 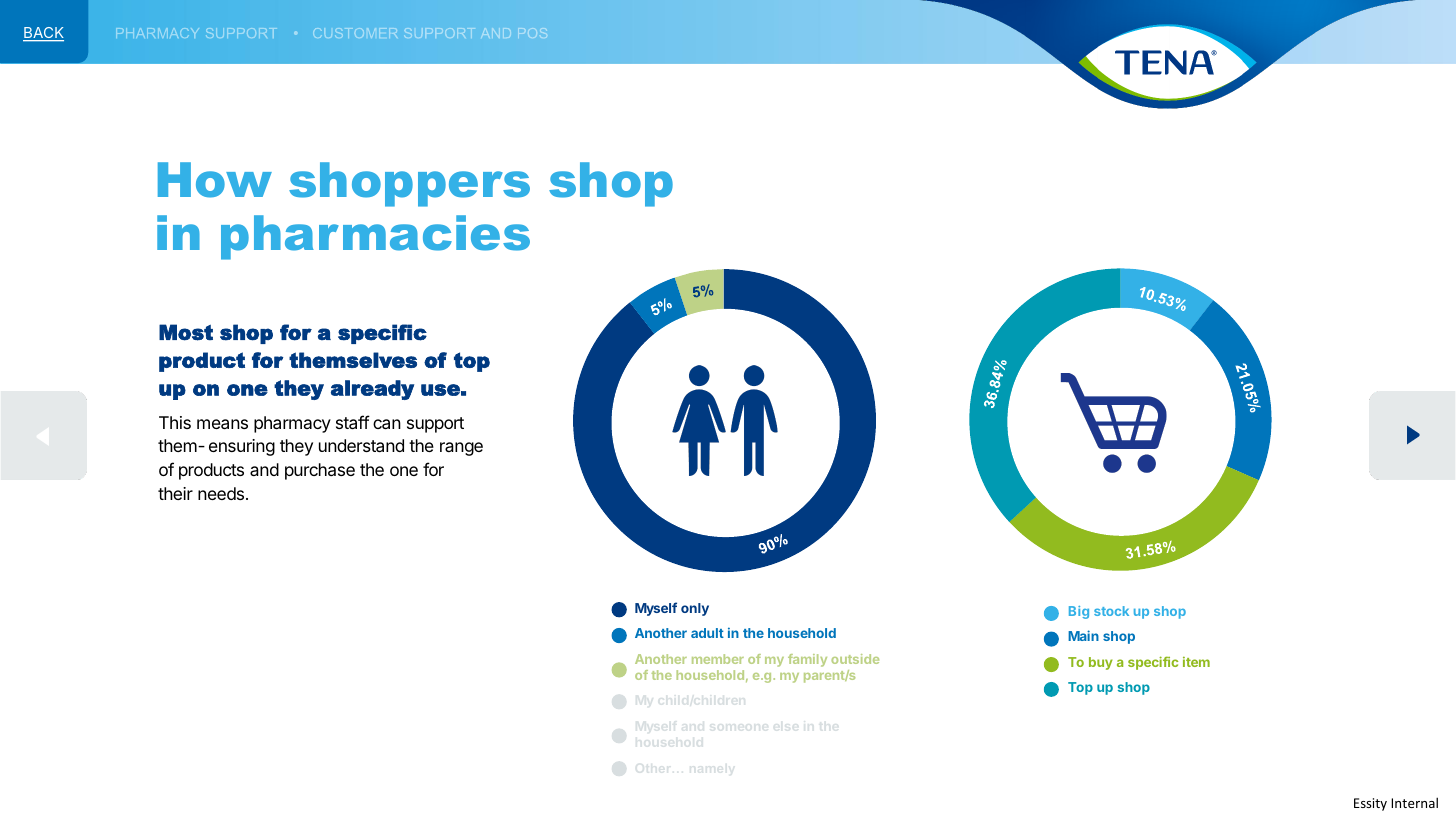 What do you see at coordinates (361, 445) in the document?
I see `understand` at bounding box center [361, 445].
